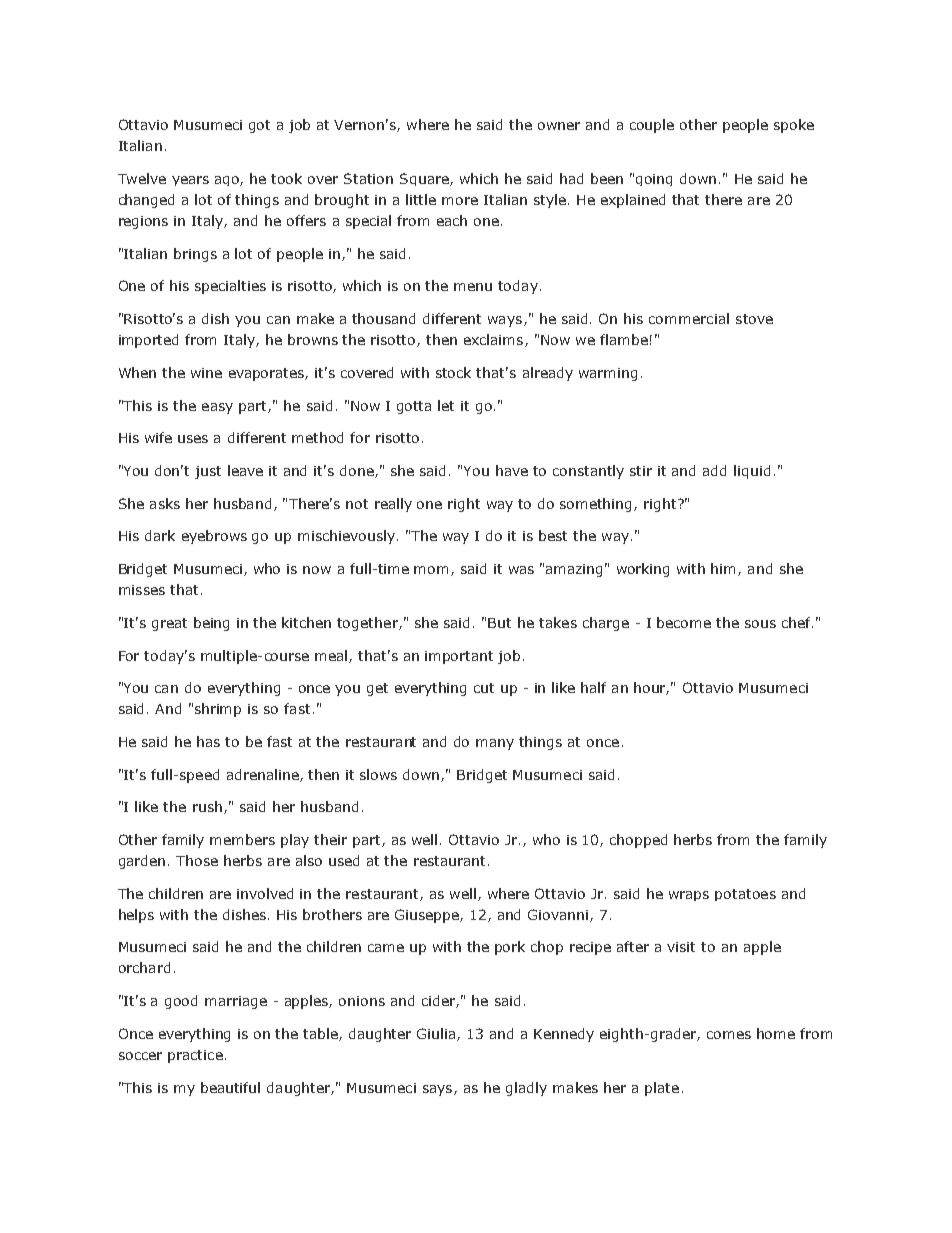 Image resolution: width=952 pixels, height=1233 pixels. What do you see at coordinates (425, 179) in the document?
I see `Square` at bounding box center [425, 179].
